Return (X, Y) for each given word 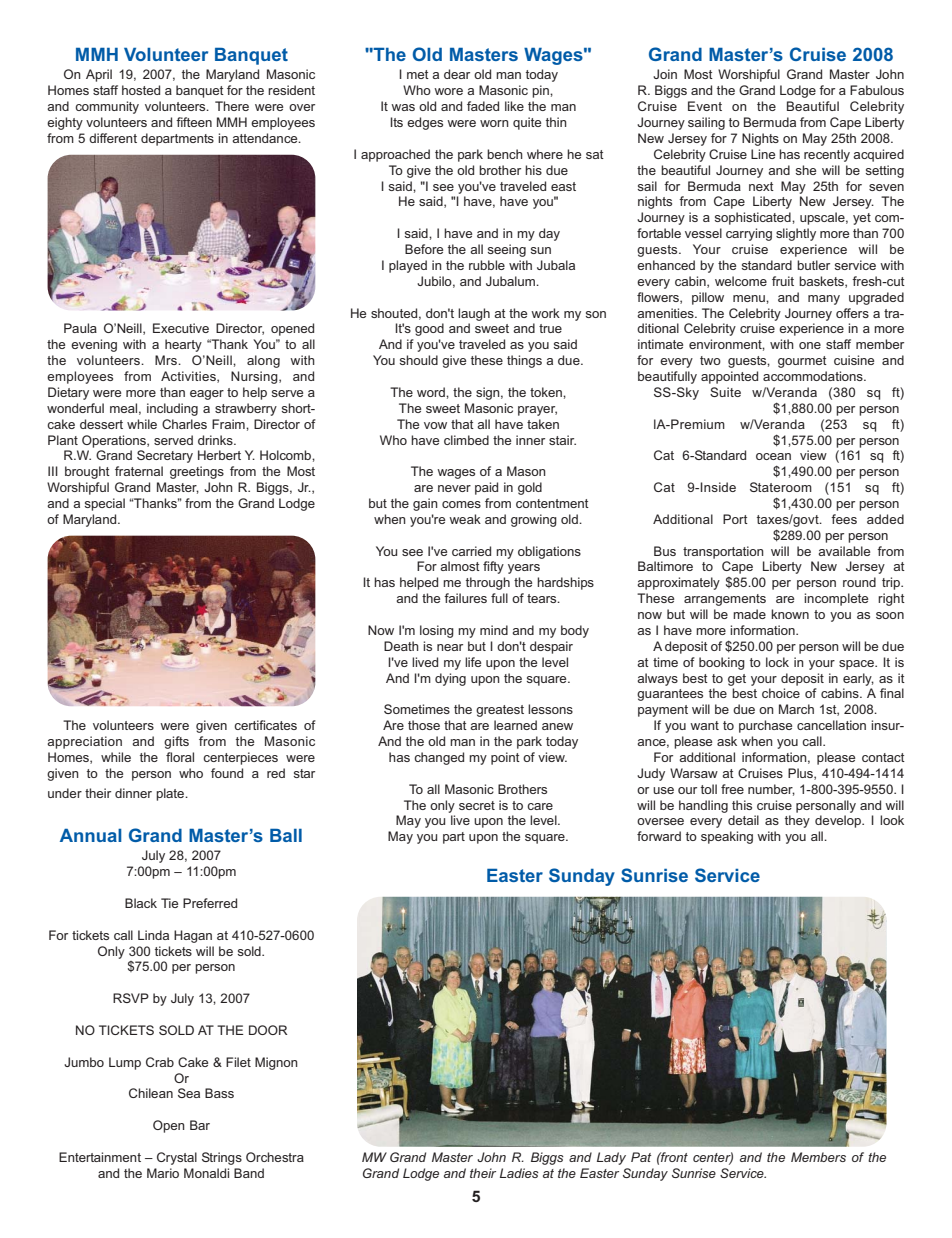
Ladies (519, 1173)
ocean (773, 456)
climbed (466, 440)
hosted (141, 90)
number (771, 790)
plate (171, 794)
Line (763, 154)
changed (439, 758)
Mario (163, 1173)
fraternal (139, 471)
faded (483, 106)
